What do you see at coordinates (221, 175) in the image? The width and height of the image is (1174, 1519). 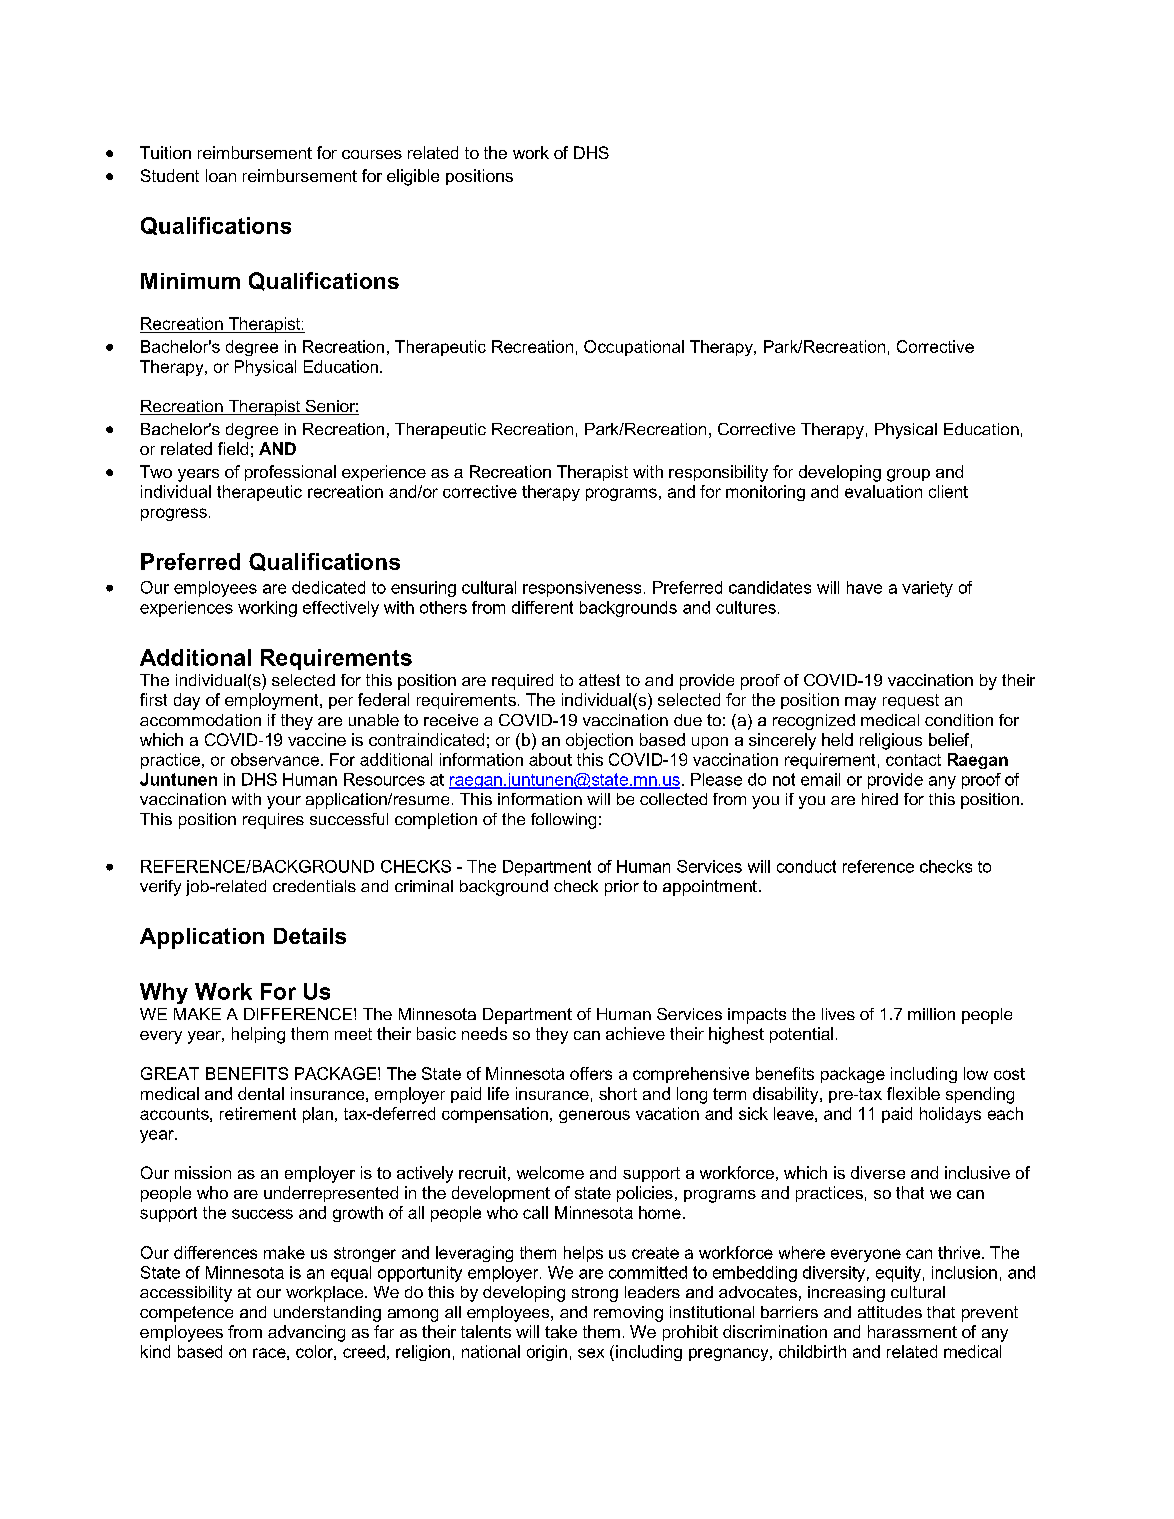 I see `loan` at bounding box center [221, 175].
